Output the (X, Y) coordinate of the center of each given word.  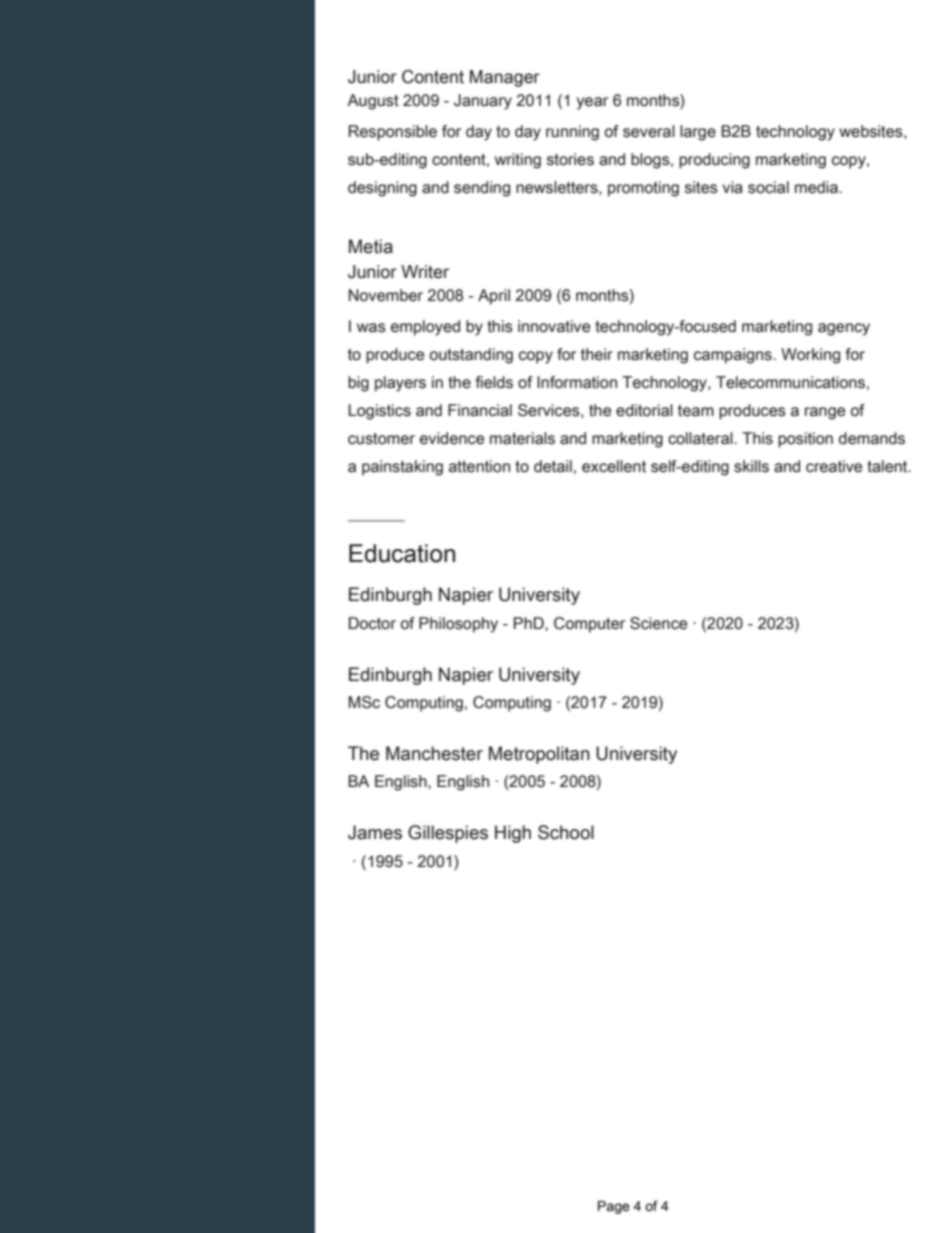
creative (834, 466)
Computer (589, 625)
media (817, 187)
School (566, 832)
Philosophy (458, 625)
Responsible (393, 133)
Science (658, 623)
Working (810, 356)
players (400, 384)
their (597, 354)
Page (614, 1207)
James (375, 832)
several (649, 131)
